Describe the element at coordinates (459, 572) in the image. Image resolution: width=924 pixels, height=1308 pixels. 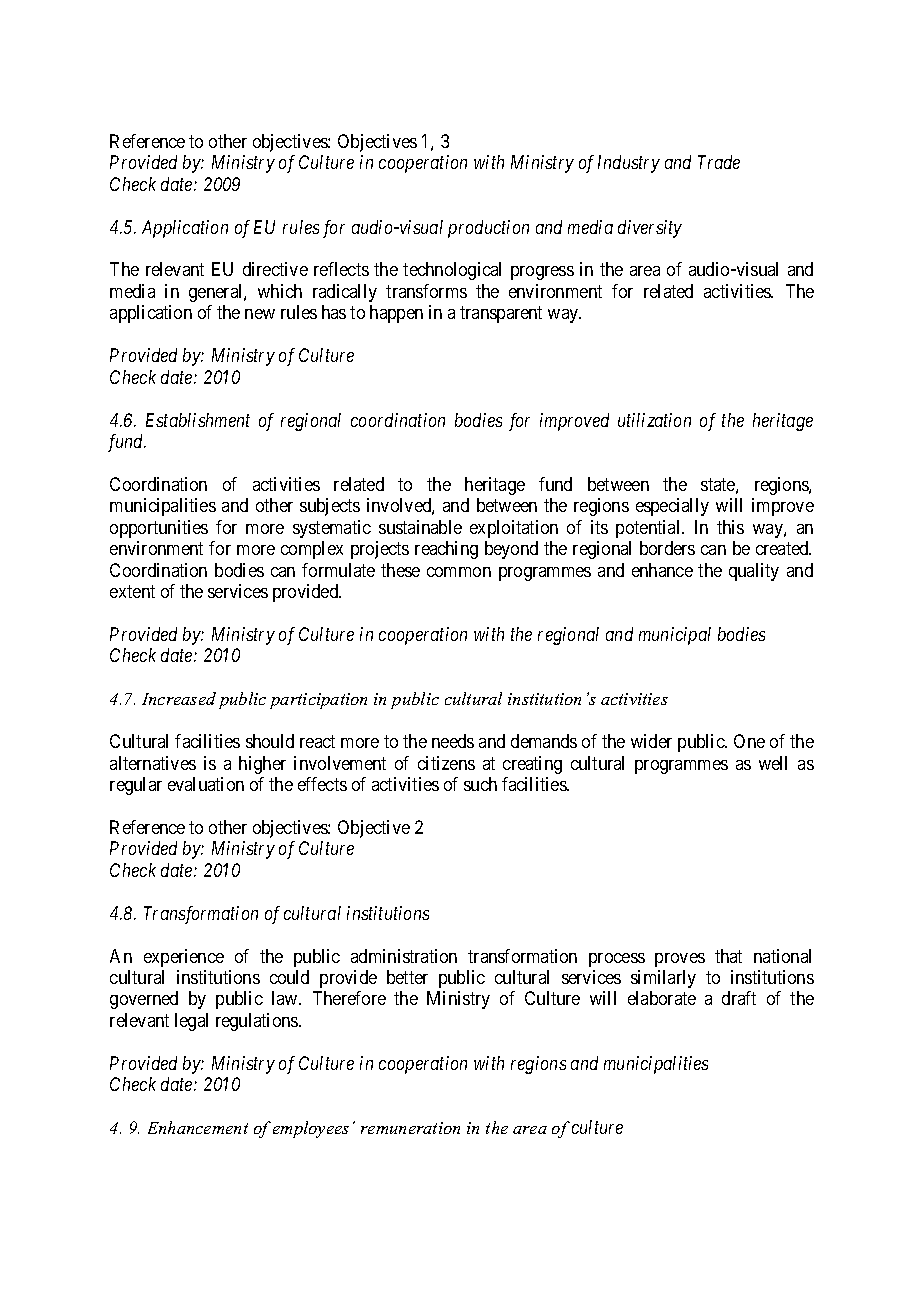
I see `common` at that location.
